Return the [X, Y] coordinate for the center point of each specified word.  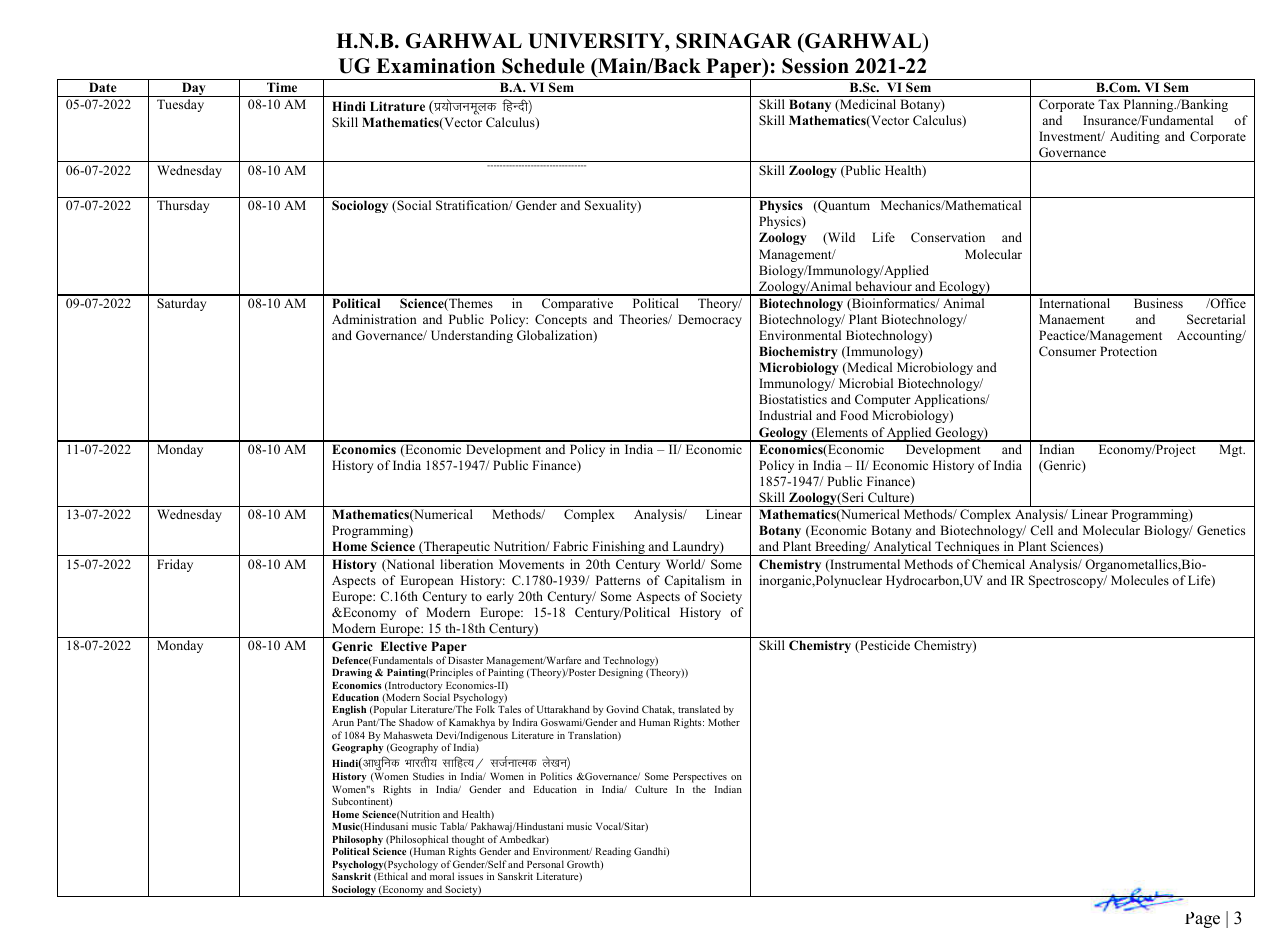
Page [1202, 920]
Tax [1108, 104]
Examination [435, 66]
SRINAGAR [734, 41]
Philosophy [357, 842]
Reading [613, 854]
